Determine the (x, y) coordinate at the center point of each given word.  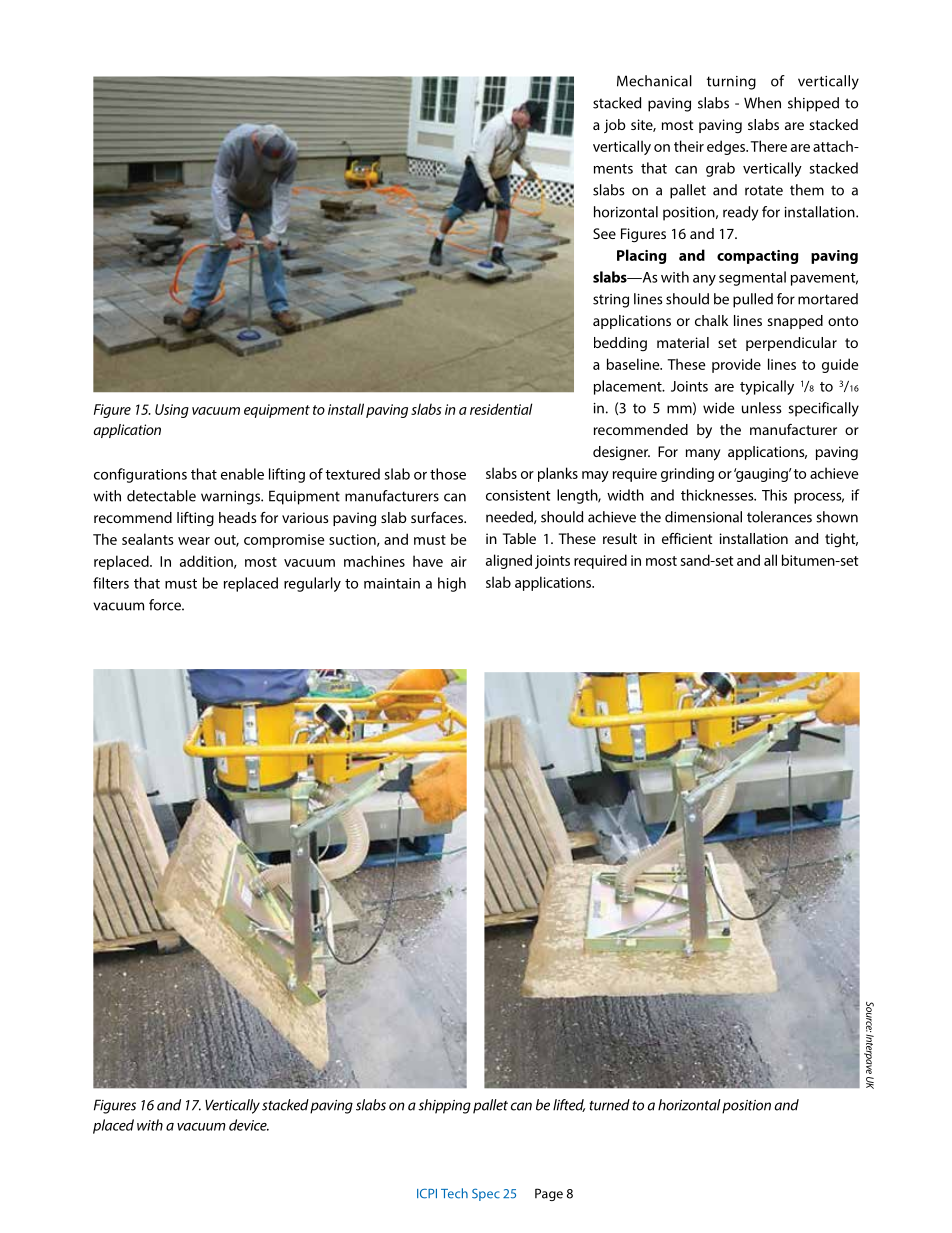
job (615, 126)
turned (609, 1105)
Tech (454, 1193)
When (762, 103)
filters (111, 583)
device (249, 1125)
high (452, 584)
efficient (687, 538)
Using (172, 411)
